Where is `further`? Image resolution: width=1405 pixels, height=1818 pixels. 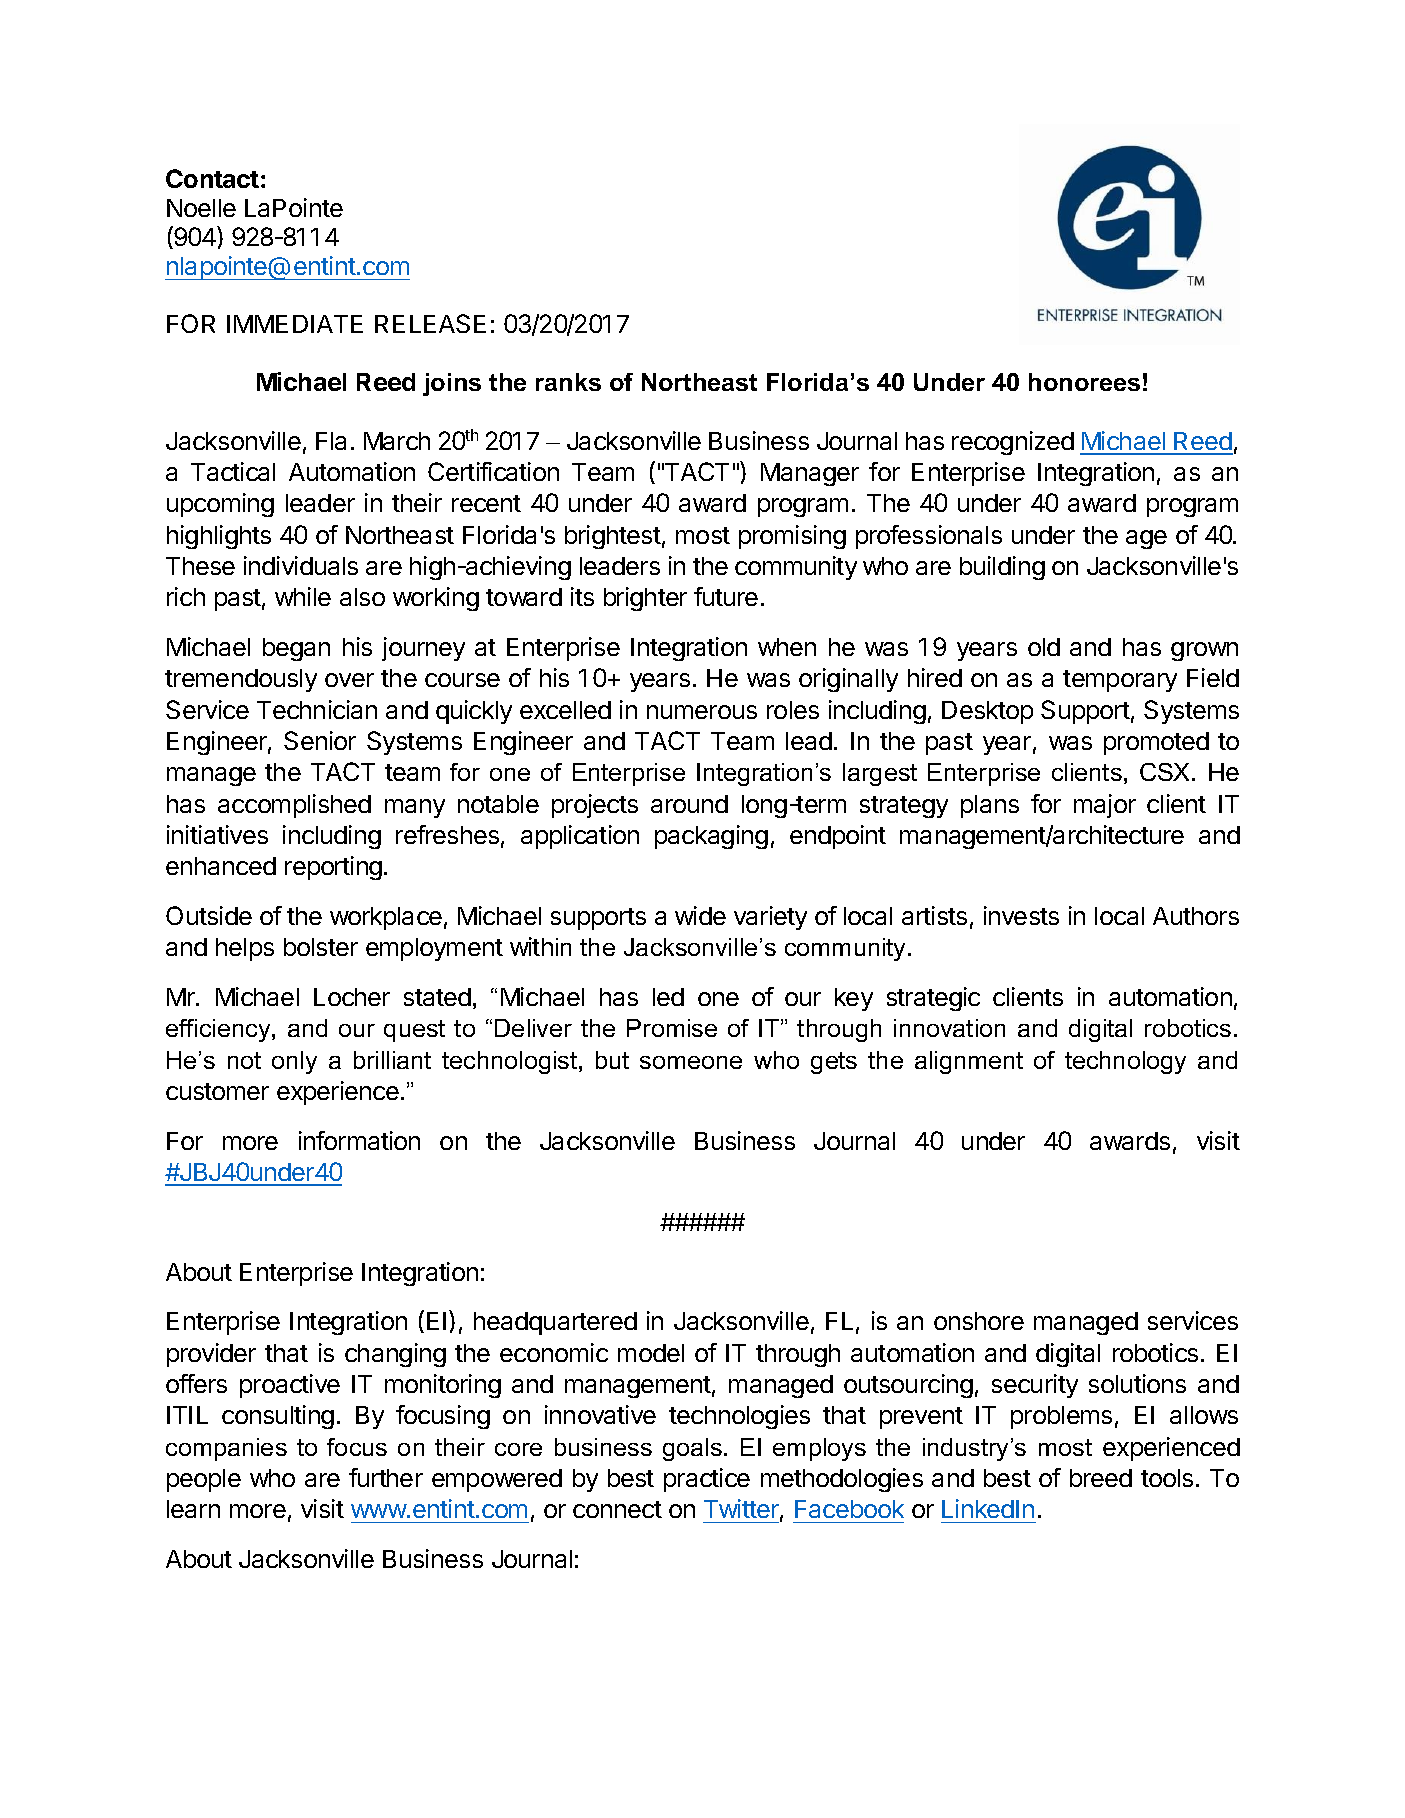 further is located at coordinates (386, 1477).
